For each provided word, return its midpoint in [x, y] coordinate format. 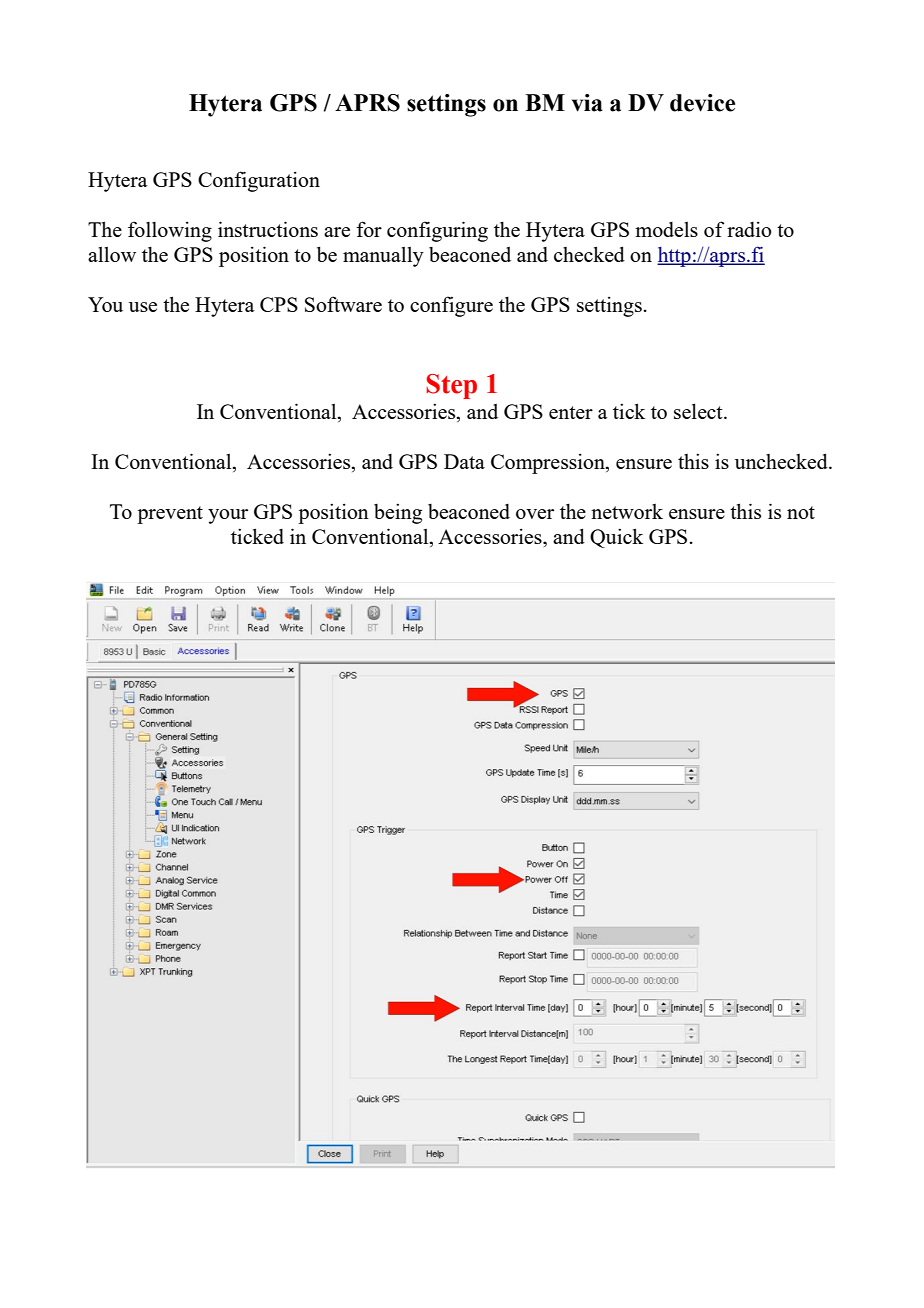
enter [571, 412]
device [702, 103]
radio [749, 229]
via [587, 103]
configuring [437, 231]
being [398, 513]
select [699, 411]
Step [451, 386]
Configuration [259, 181]
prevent [170, 515]
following [170, 231]
